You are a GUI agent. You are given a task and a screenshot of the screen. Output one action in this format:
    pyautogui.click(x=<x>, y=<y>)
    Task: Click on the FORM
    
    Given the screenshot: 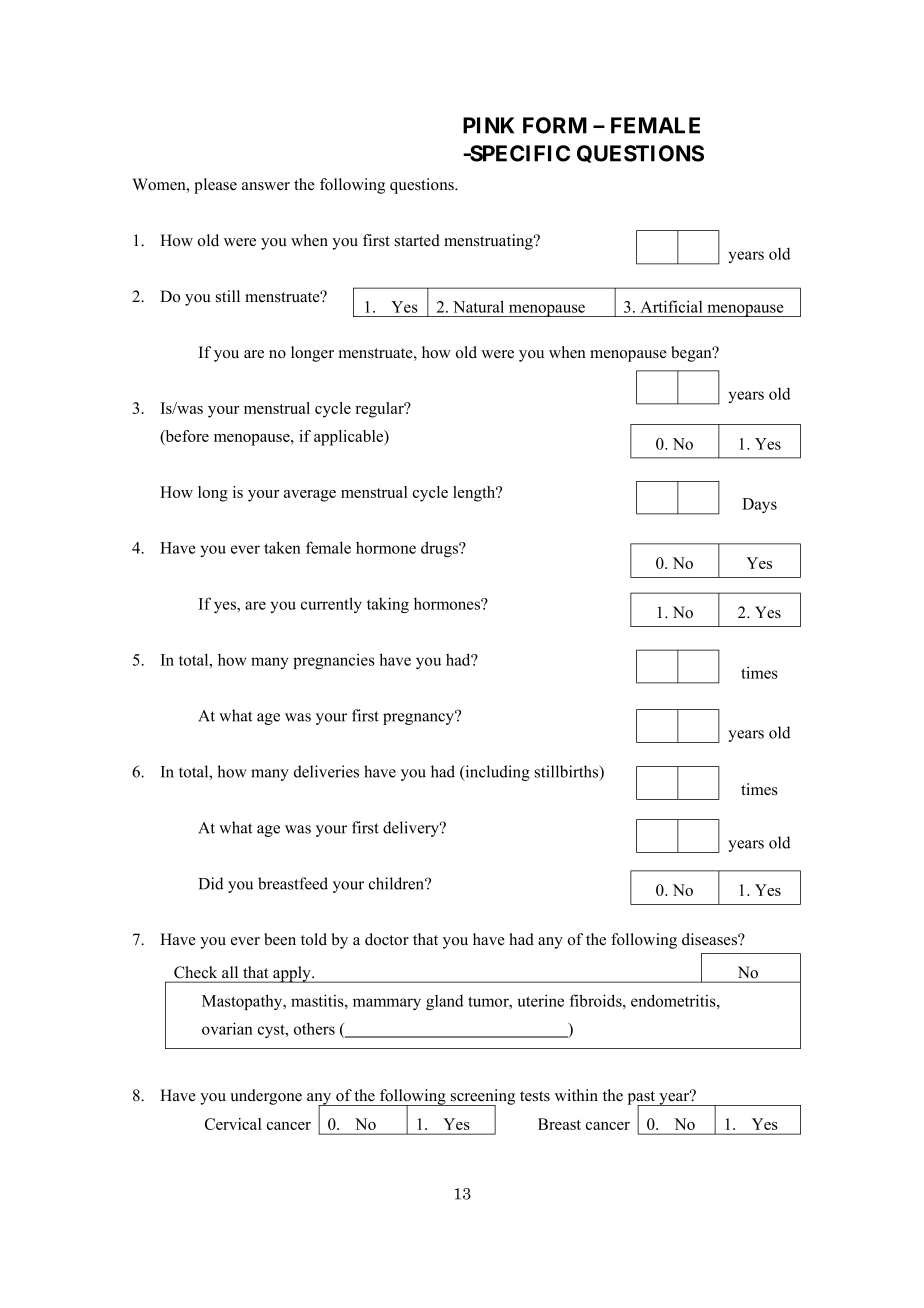 What is the action you would take?
    pyautogui.click(x=555, y=125)
